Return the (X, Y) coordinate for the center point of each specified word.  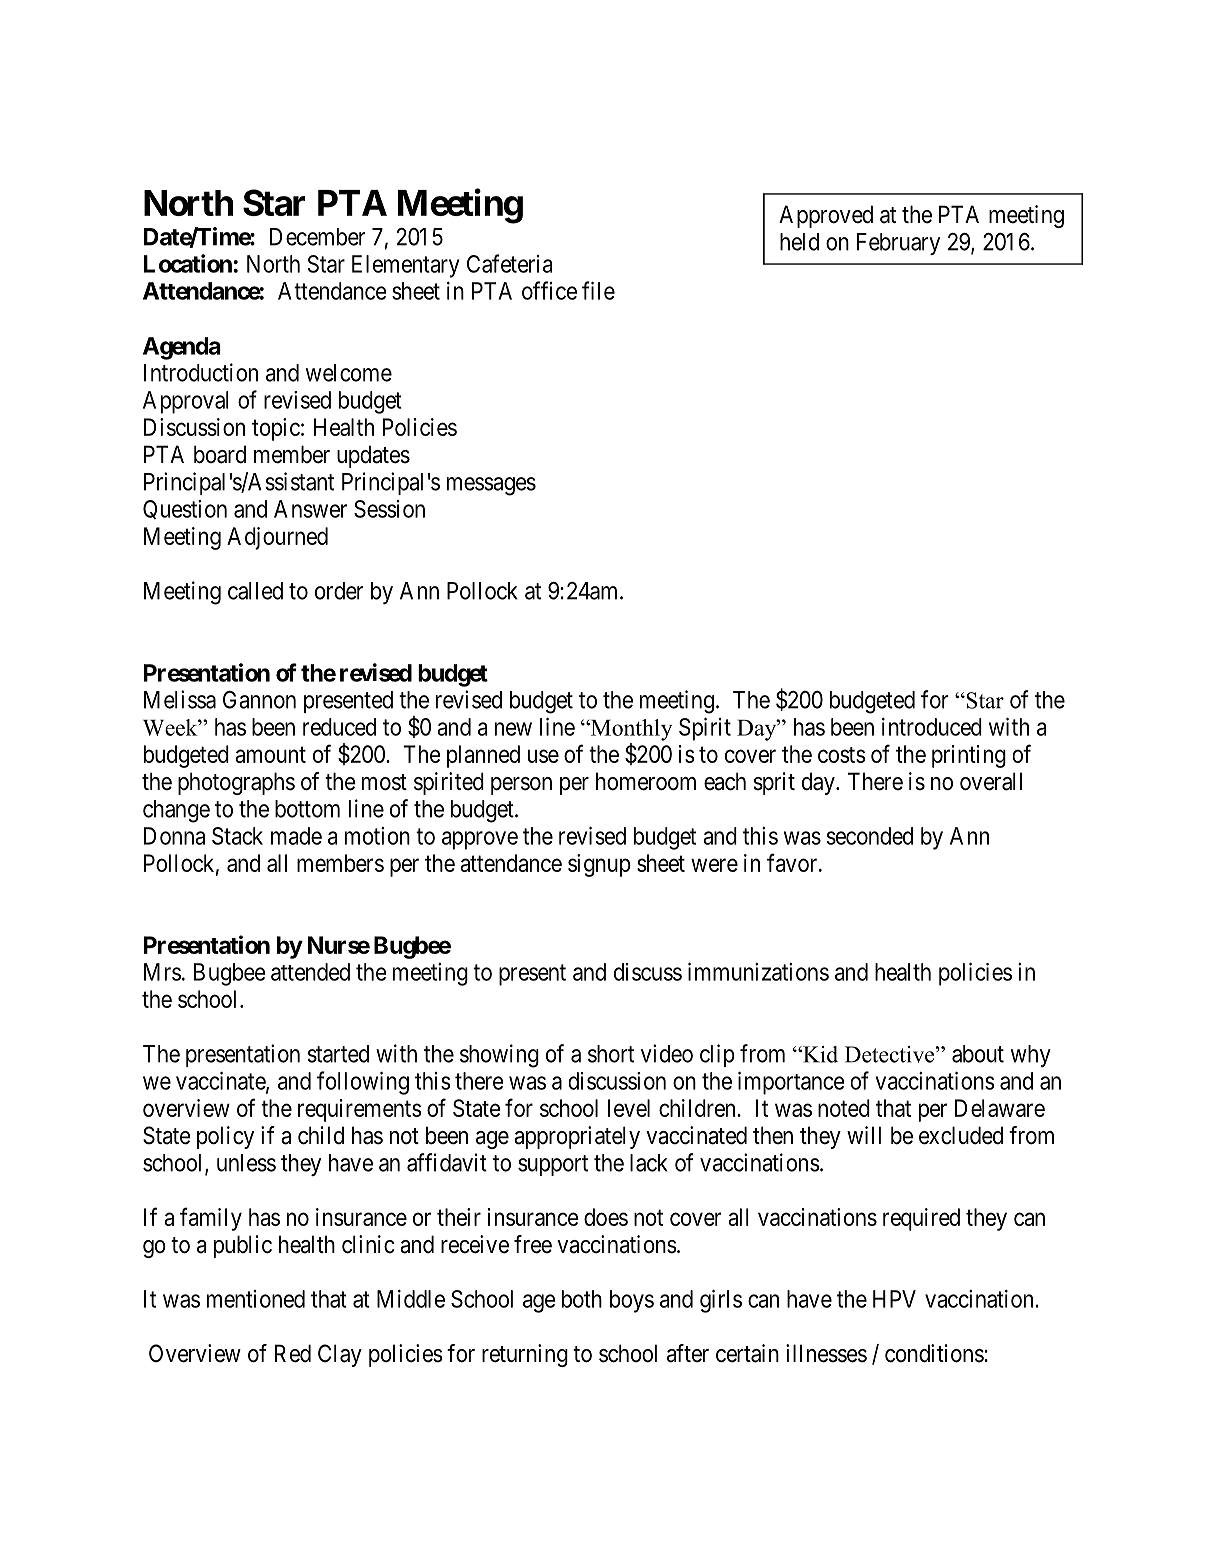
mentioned (256, 1299)
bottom (307, 809)
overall (991, 781)
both (582, 1299)
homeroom (646, 781)
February (898, 244)
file (598, 290)
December (317, 237)
